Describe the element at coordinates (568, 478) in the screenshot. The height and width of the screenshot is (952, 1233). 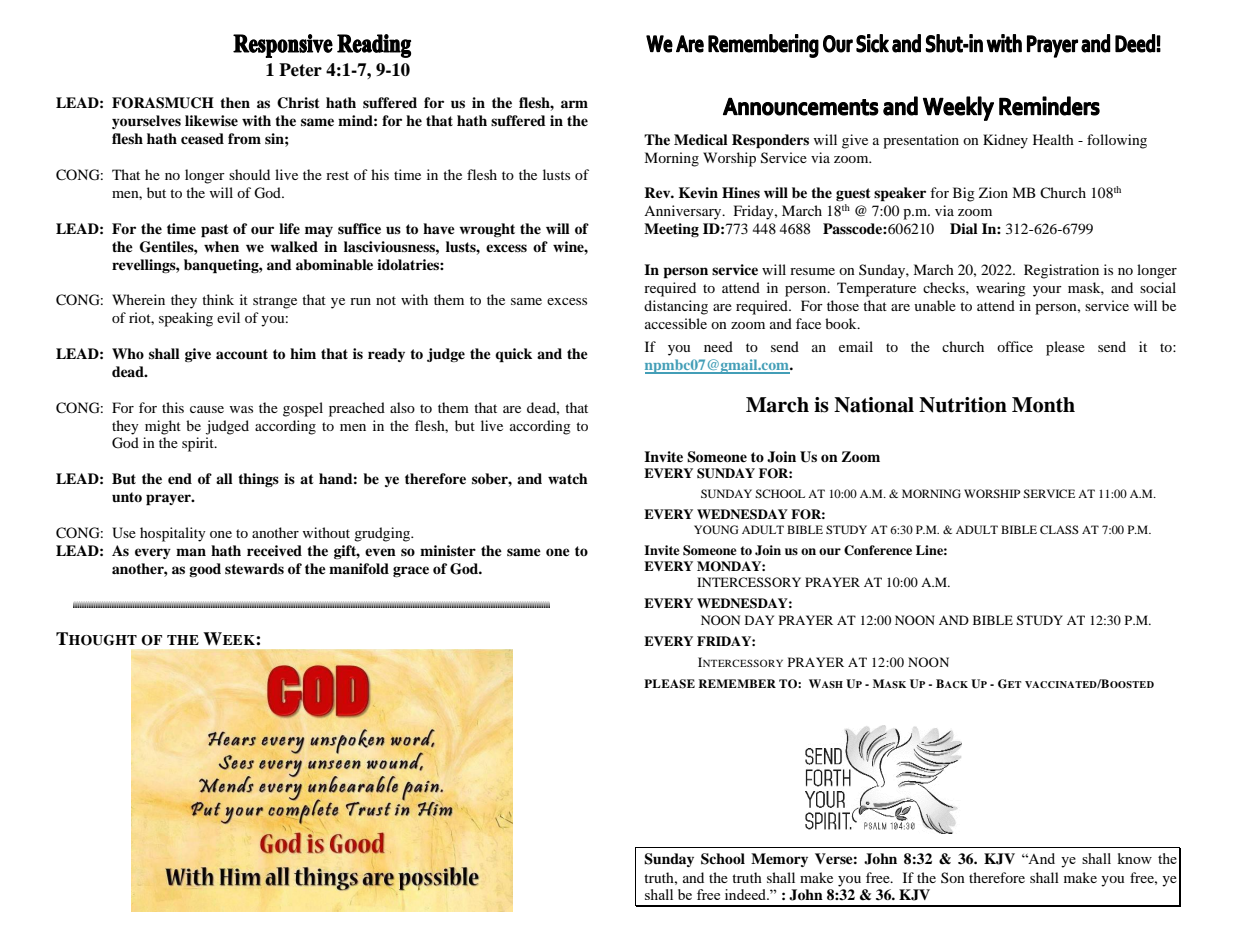
I see `watch` at that location.
